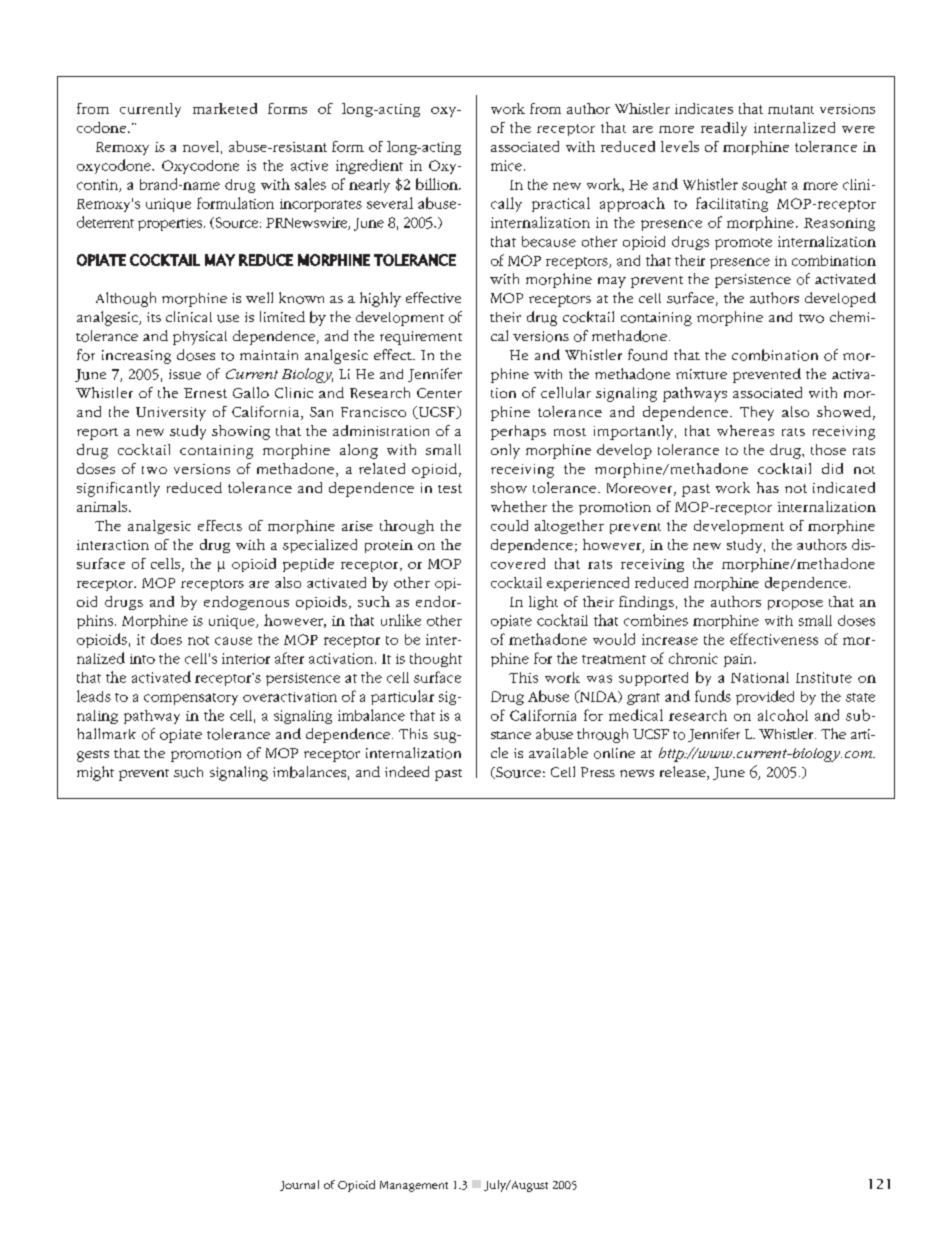  I want to click on Management, so click(414, 1186).
